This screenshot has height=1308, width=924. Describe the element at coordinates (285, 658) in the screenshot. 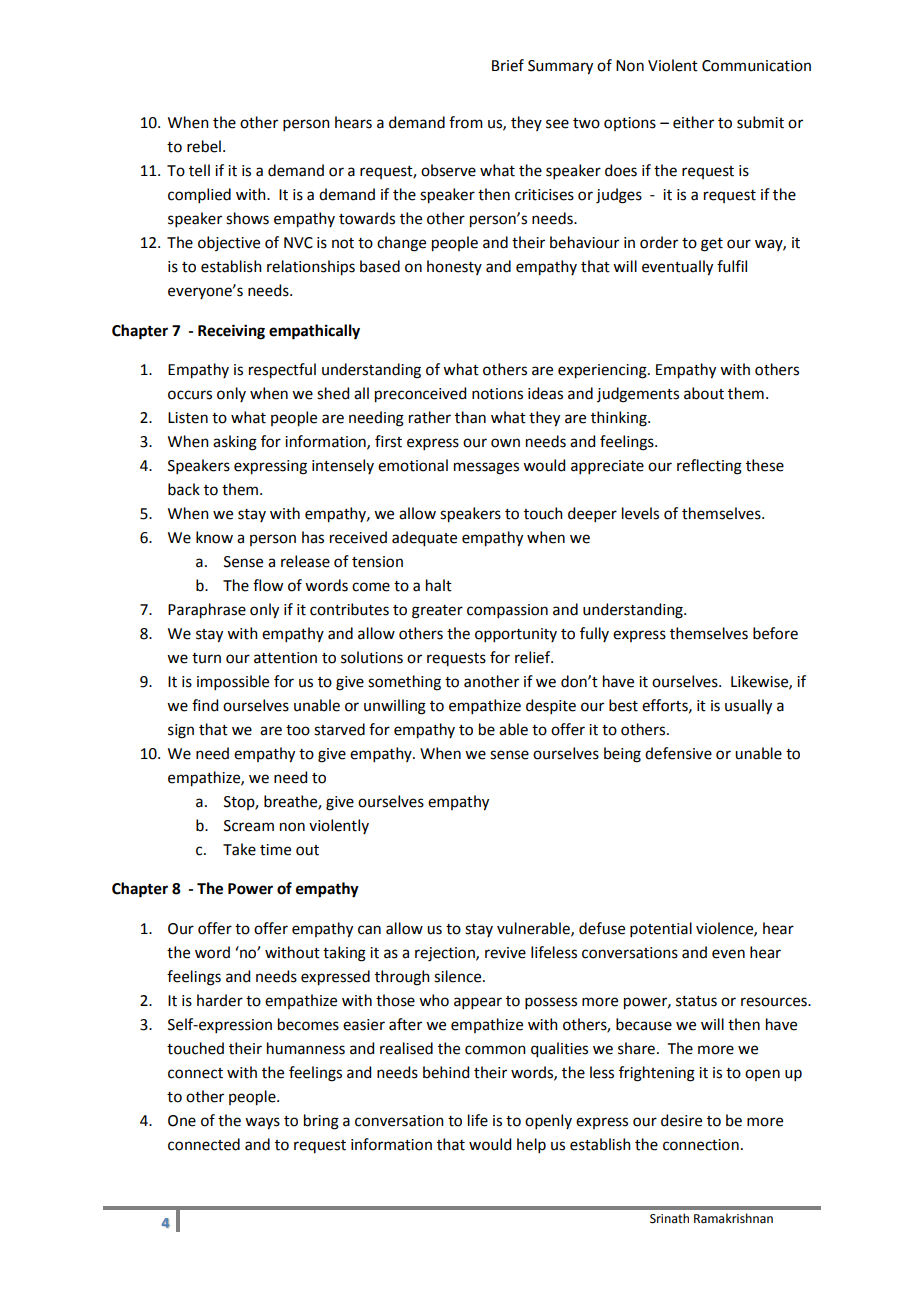

I see `attention` at that location.
